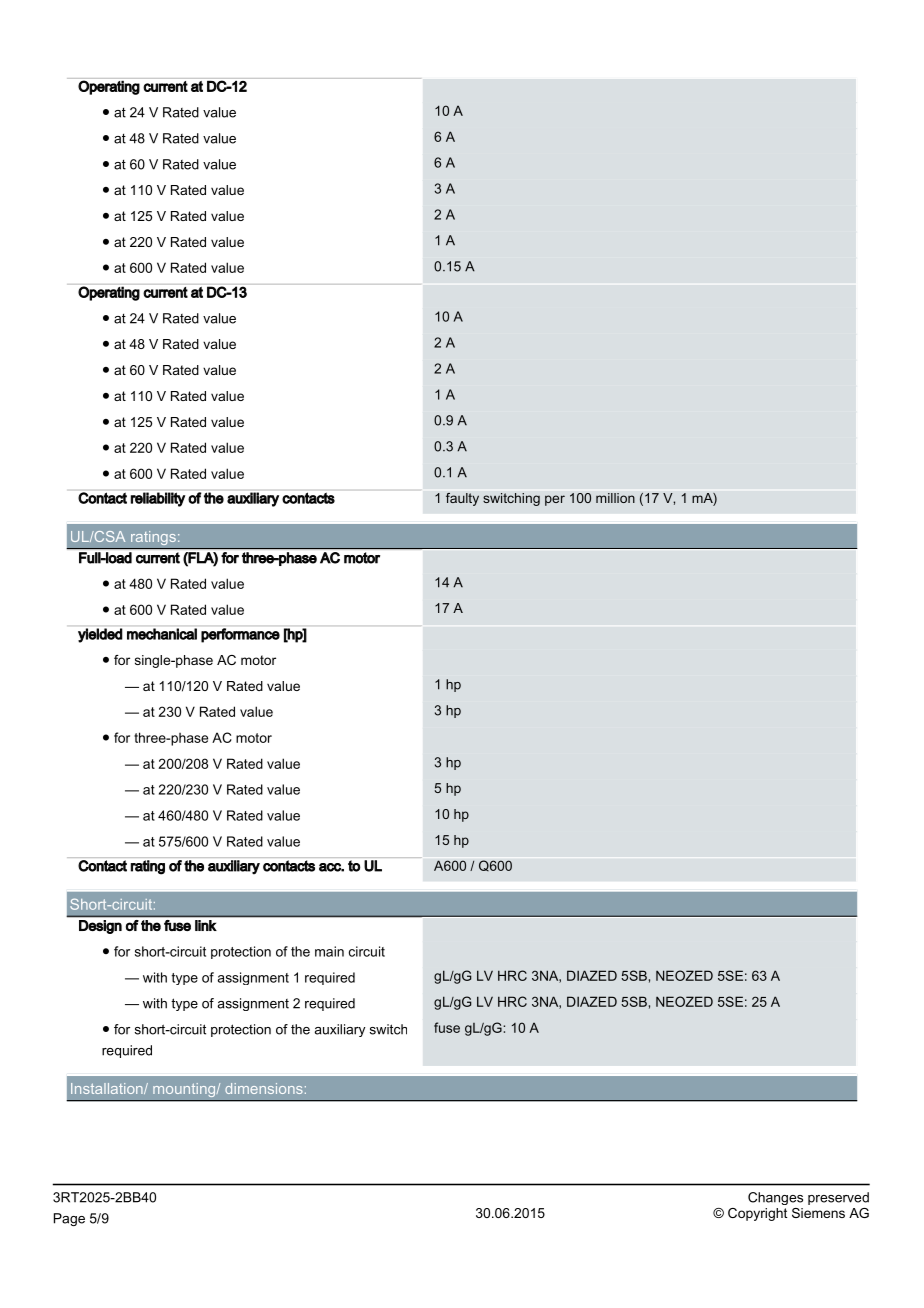 The image size is (924, 1308). I want to click on Changes, so click(775, 1198).
